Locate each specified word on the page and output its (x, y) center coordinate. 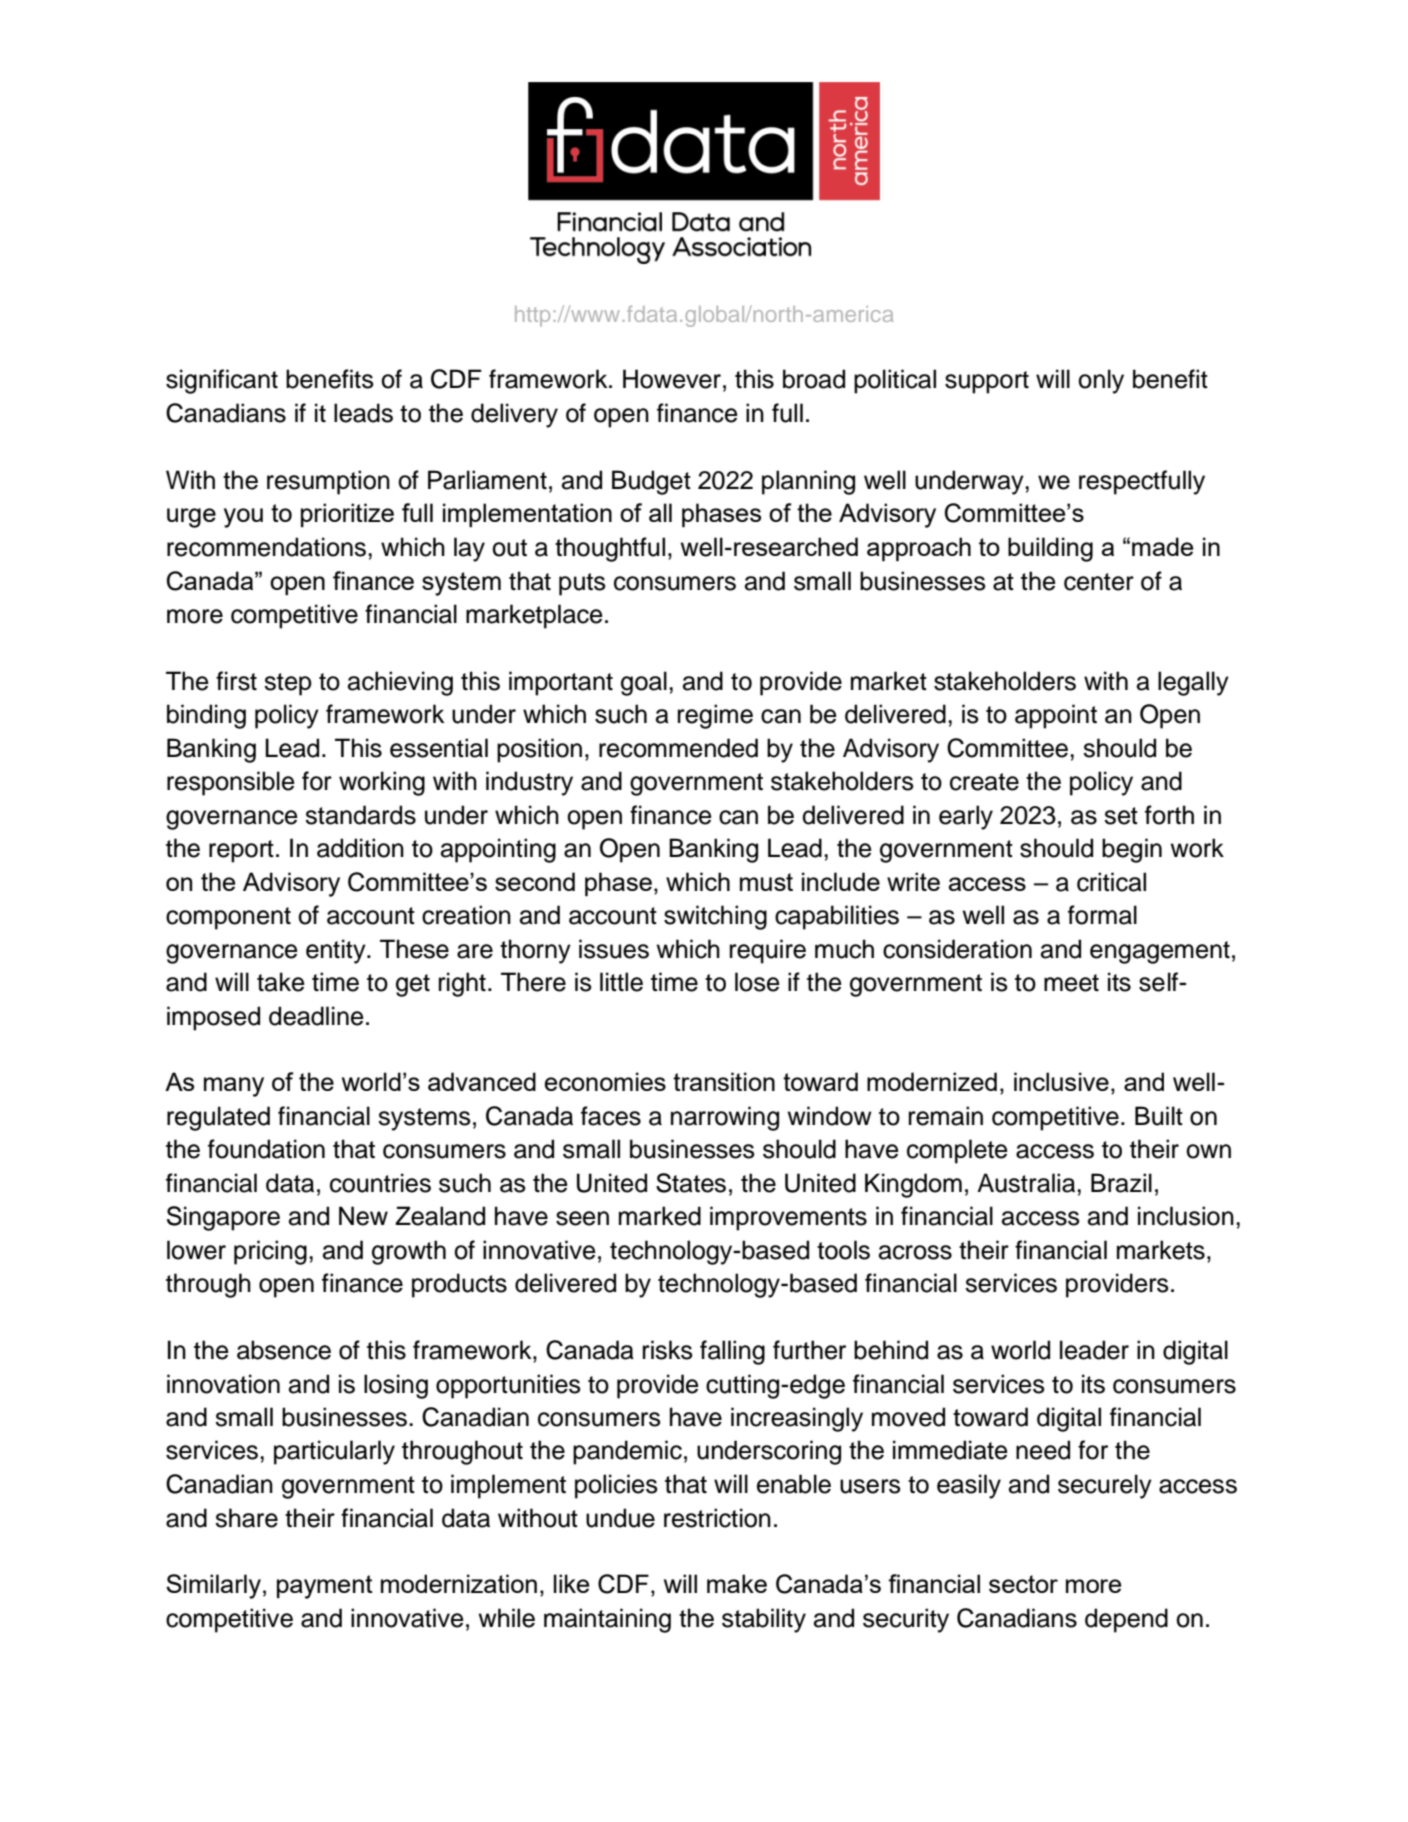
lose (757, 982)
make (737, 1583)
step (288, 684)
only (1101, 381)
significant (222, 381)
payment (325, 1587)
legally (1193, 683)
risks (668, 1350)
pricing (270, 1252)
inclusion (1186, 1216)
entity (337, 951)
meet (1071, 983)
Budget (651, 482)
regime (715, 716)
